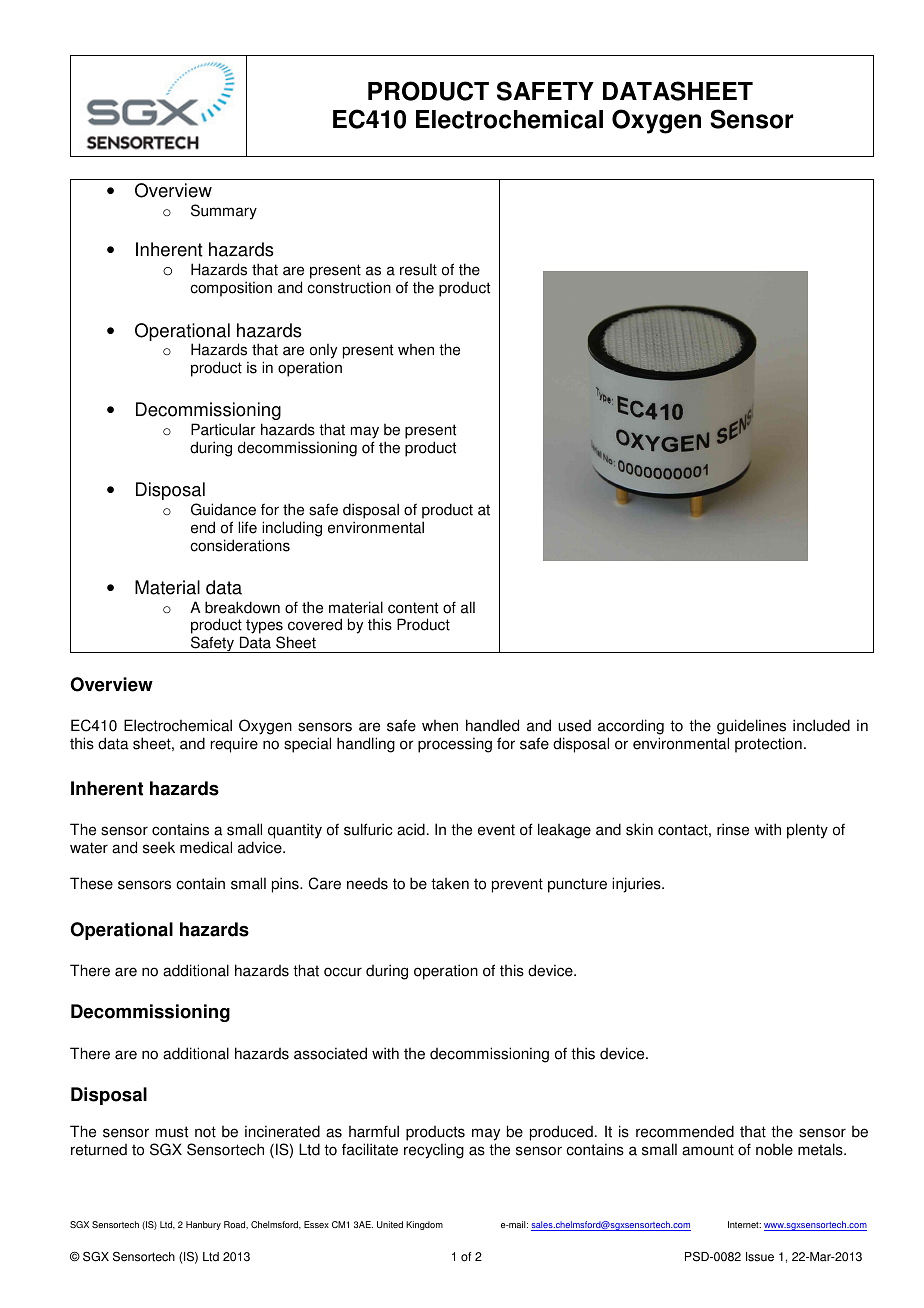 This document has height=1308, width=924. Describe the element at coordinates (760, 1257) in the document. I see `Issue` at that location.
